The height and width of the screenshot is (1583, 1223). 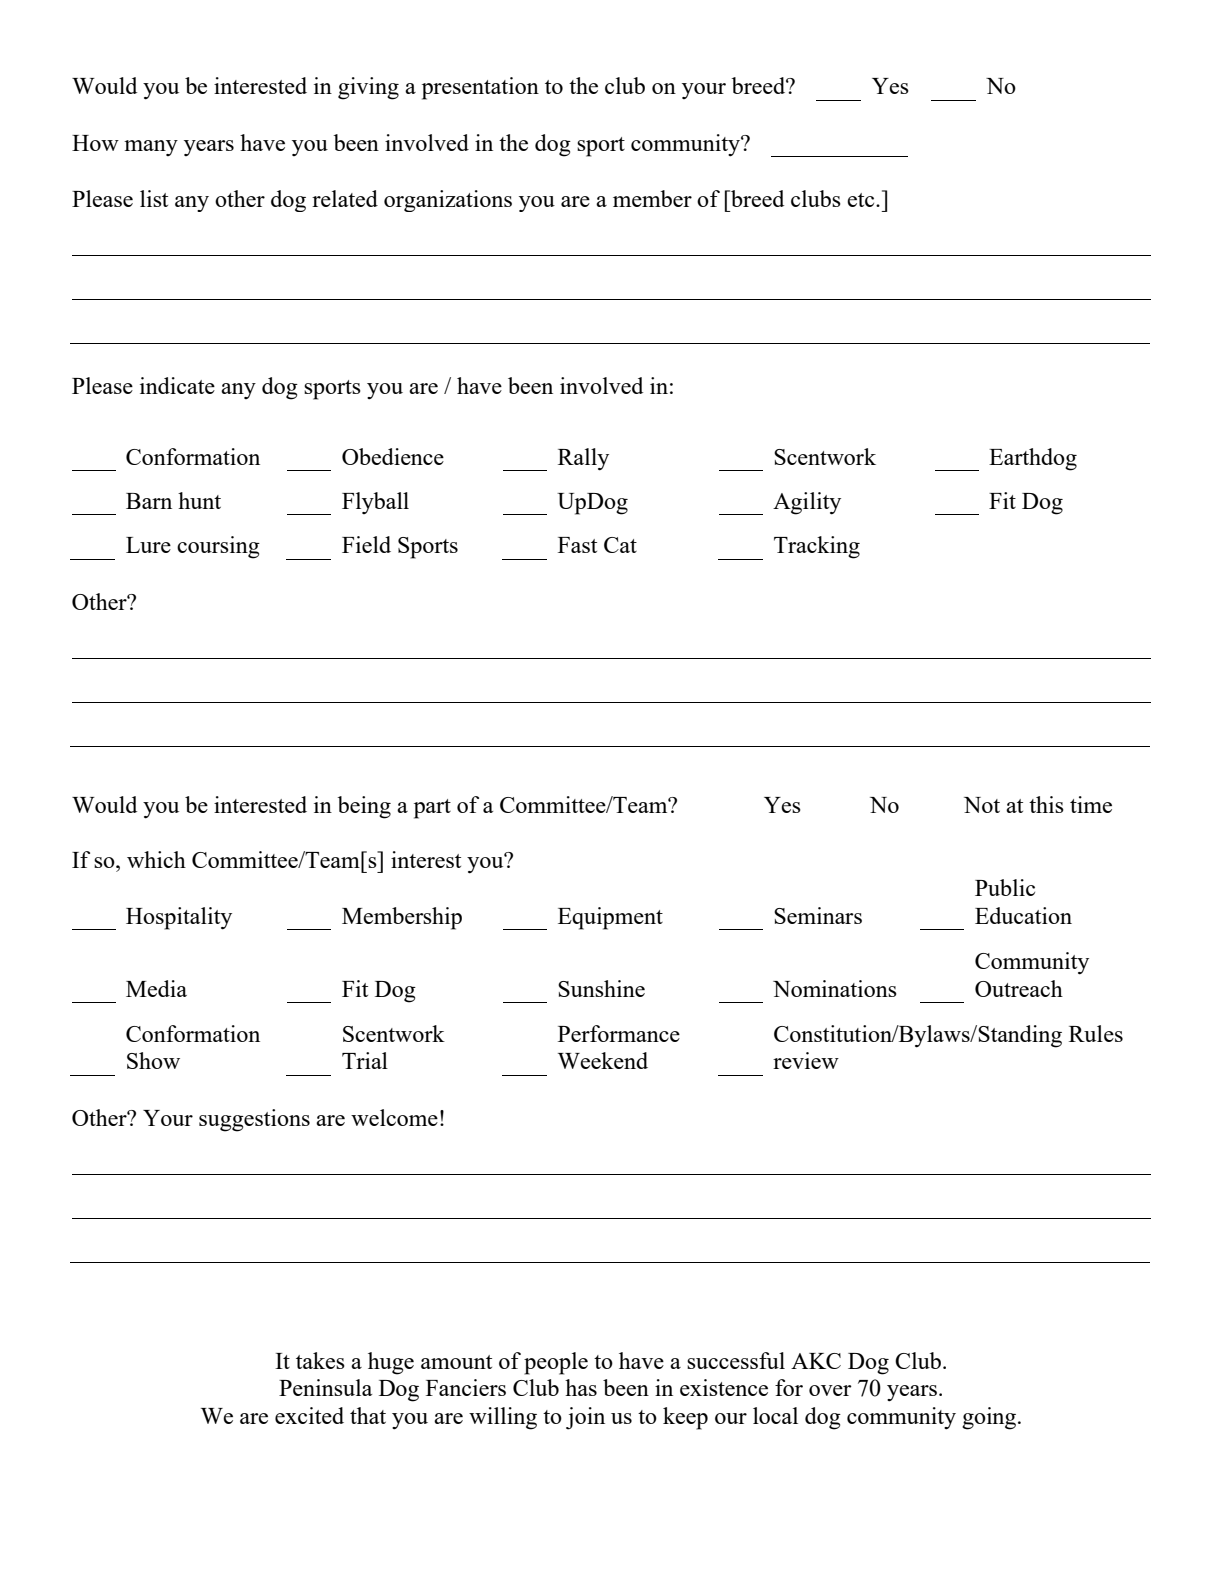 What do you see at coordinates (1005, 887) in the screenshot?
I see `Public` at bounding box center [1005, 887].
